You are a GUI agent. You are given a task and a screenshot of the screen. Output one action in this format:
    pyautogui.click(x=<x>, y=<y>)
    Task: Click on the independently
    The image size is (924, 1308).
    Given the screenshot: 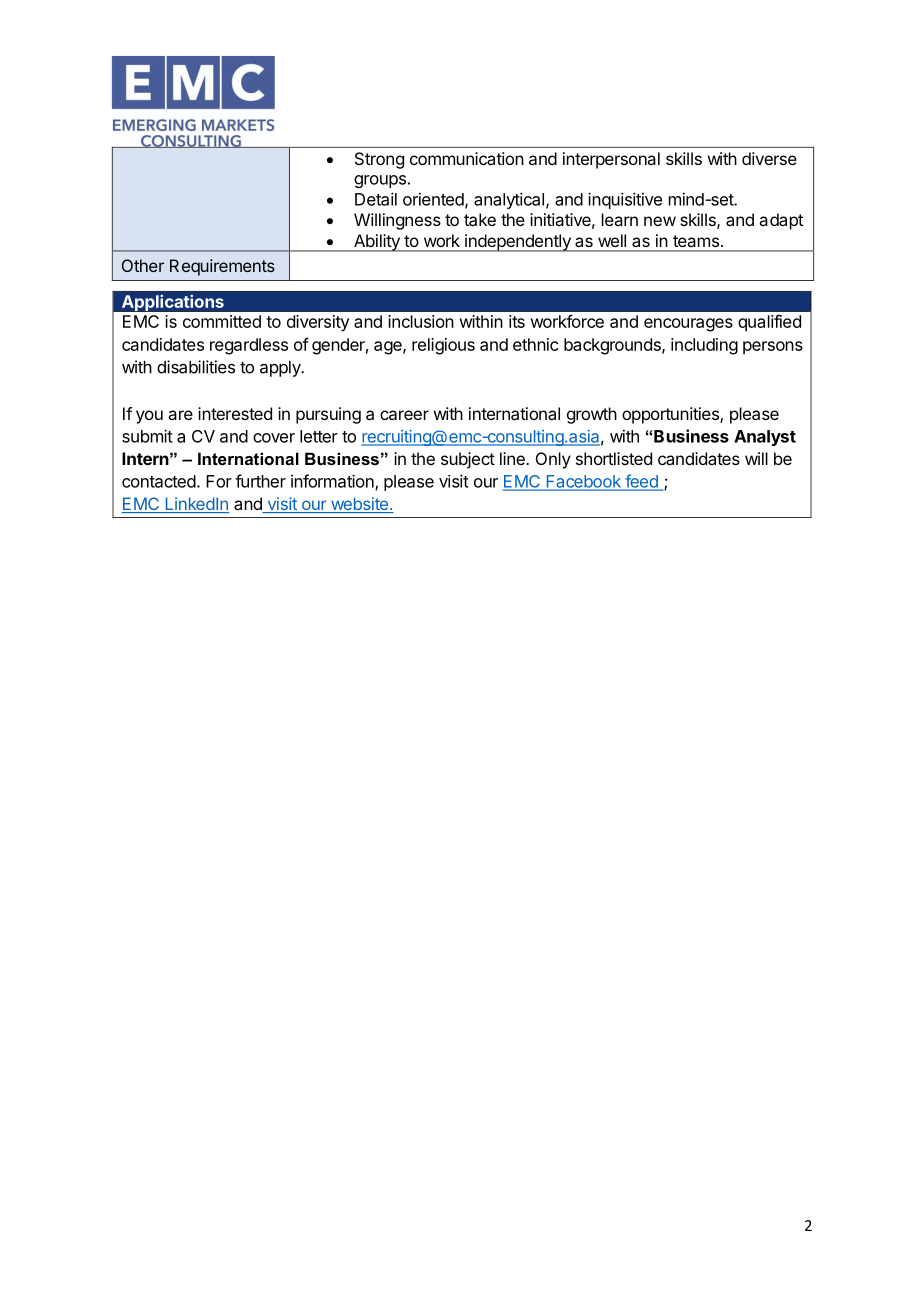 What is the action you would take?
    pyautogui.click(x=518, y=243)
